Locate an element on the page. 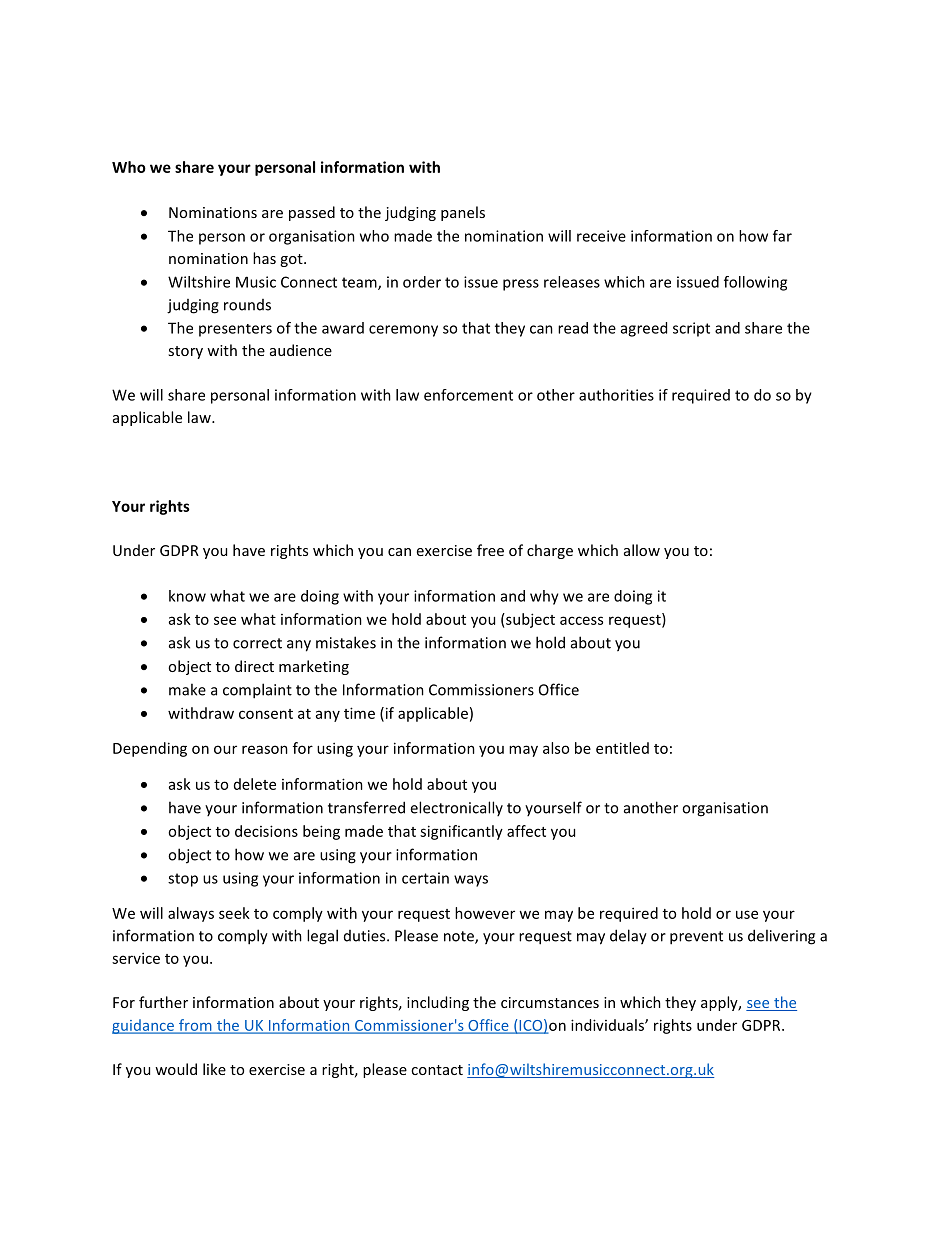 Image resolution: width=952 pixels, height=1233 pixels. enforcement is located at coordinates (468, 395).
